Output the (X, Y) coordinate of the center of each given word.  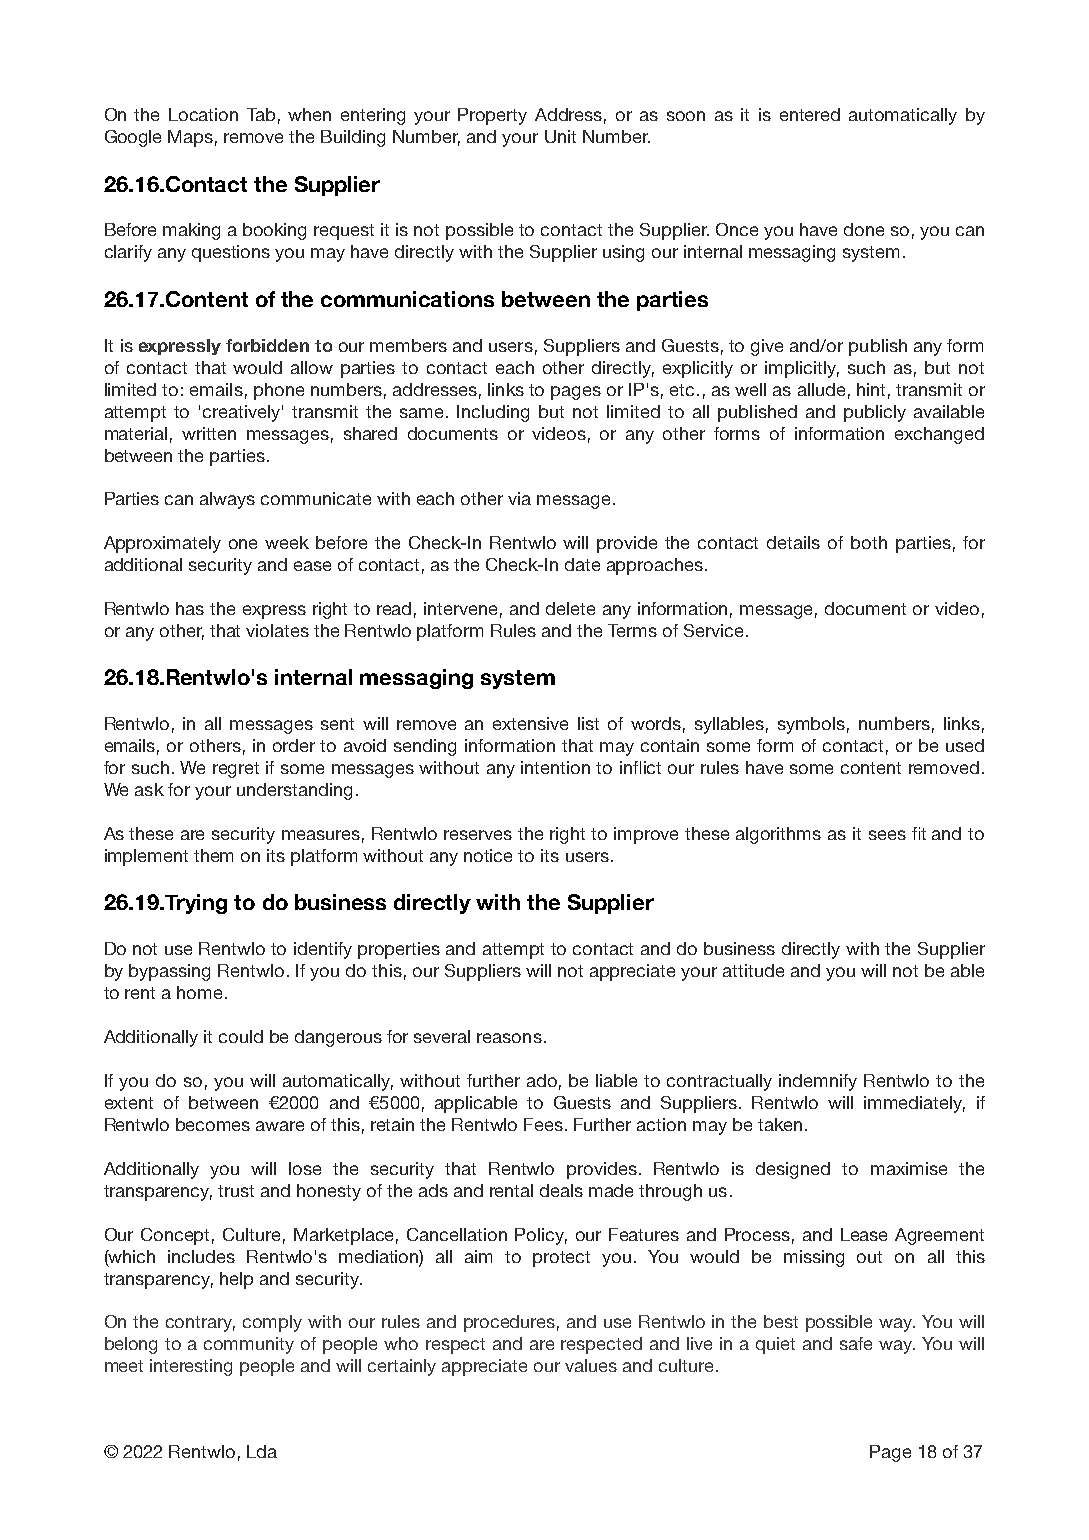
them (213, 855)
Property (492, 116)
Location (203, 114)
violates (277, 630)
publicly (875, 413)
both (869, 542)
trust (236, 1191)
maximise (909, 1168)
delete (570, 608)
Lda (262, 1451)
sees (887, 835)
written (209, 433)
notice (488, 855)
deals (561, 1190)
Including (493, 413)
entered (810, 114)
